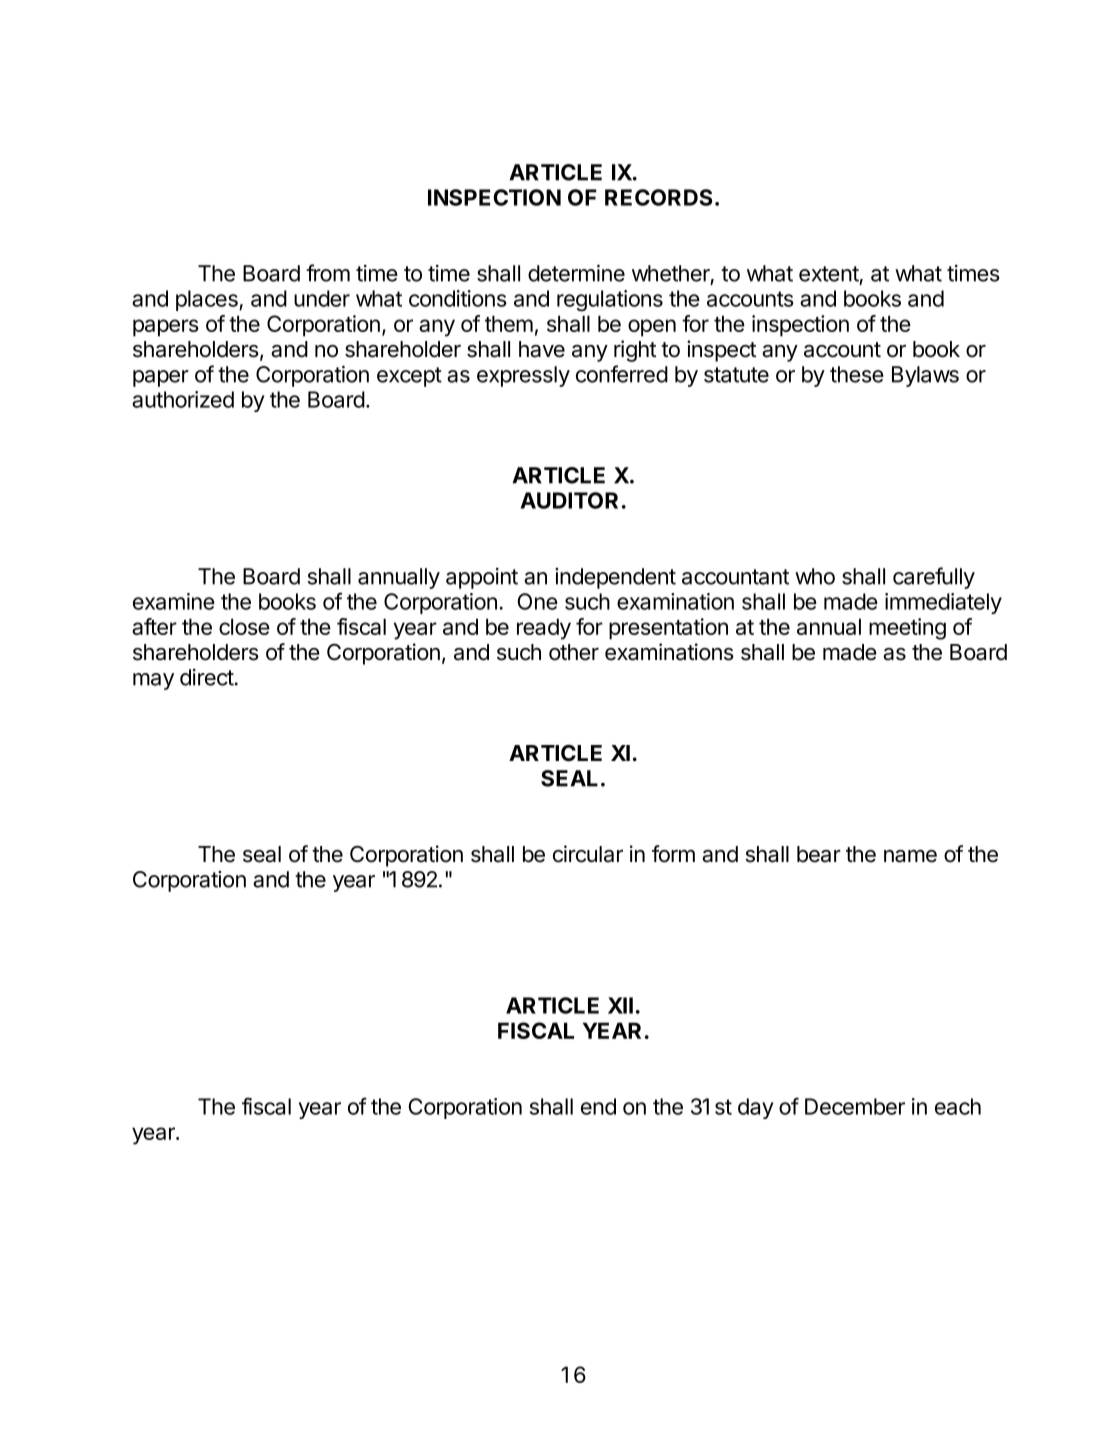 This page has width=1120, height=1449. What do you see at coordinates (207, 677) in the page?
I see `direct` at bounding box center [207, 677].
